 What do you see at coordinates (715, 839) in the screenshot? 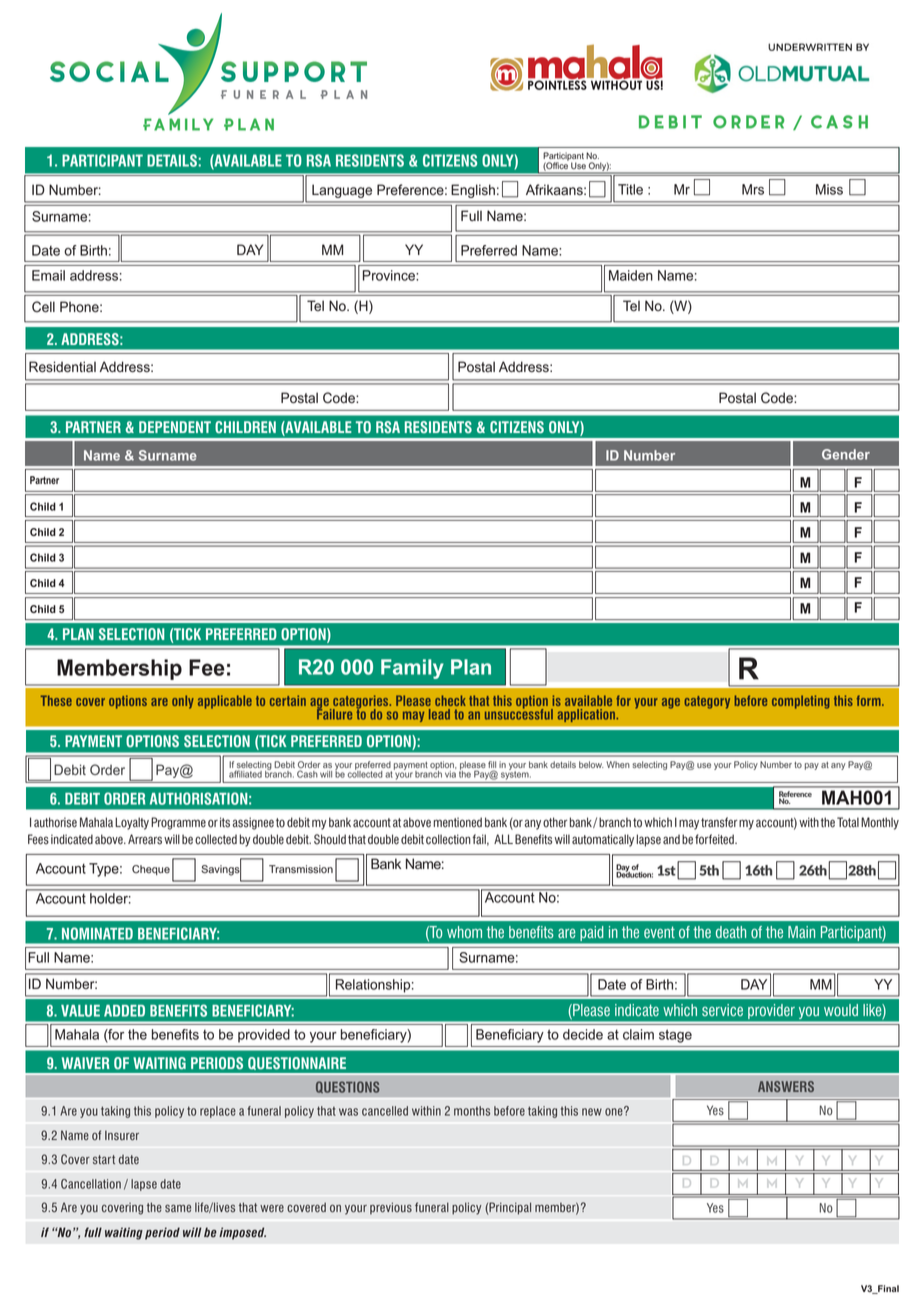
I see `forfeited` at bounding box center [715, 839].
